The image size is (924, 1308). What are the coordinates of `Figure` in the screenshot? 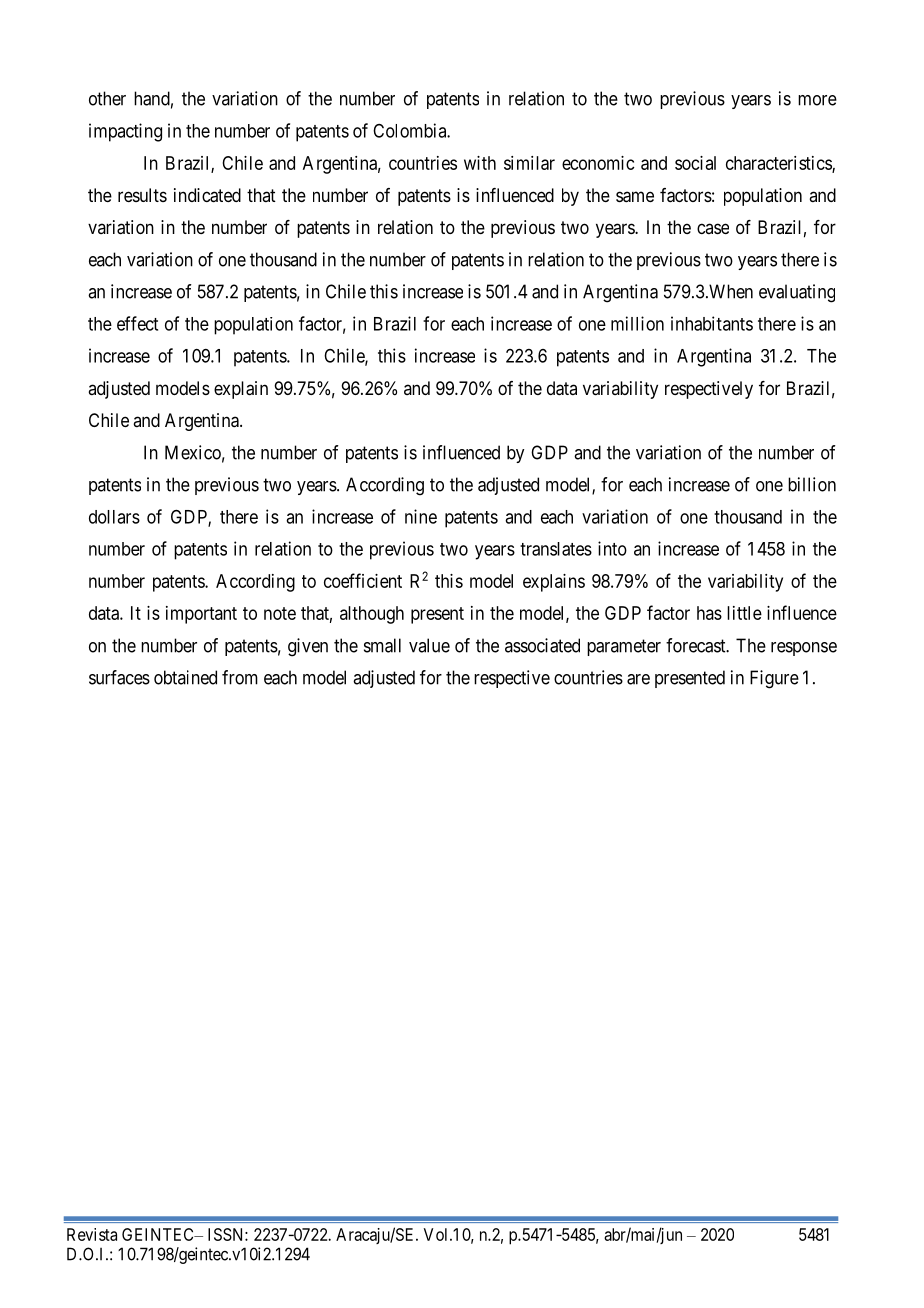 It's located at (774, 679).
